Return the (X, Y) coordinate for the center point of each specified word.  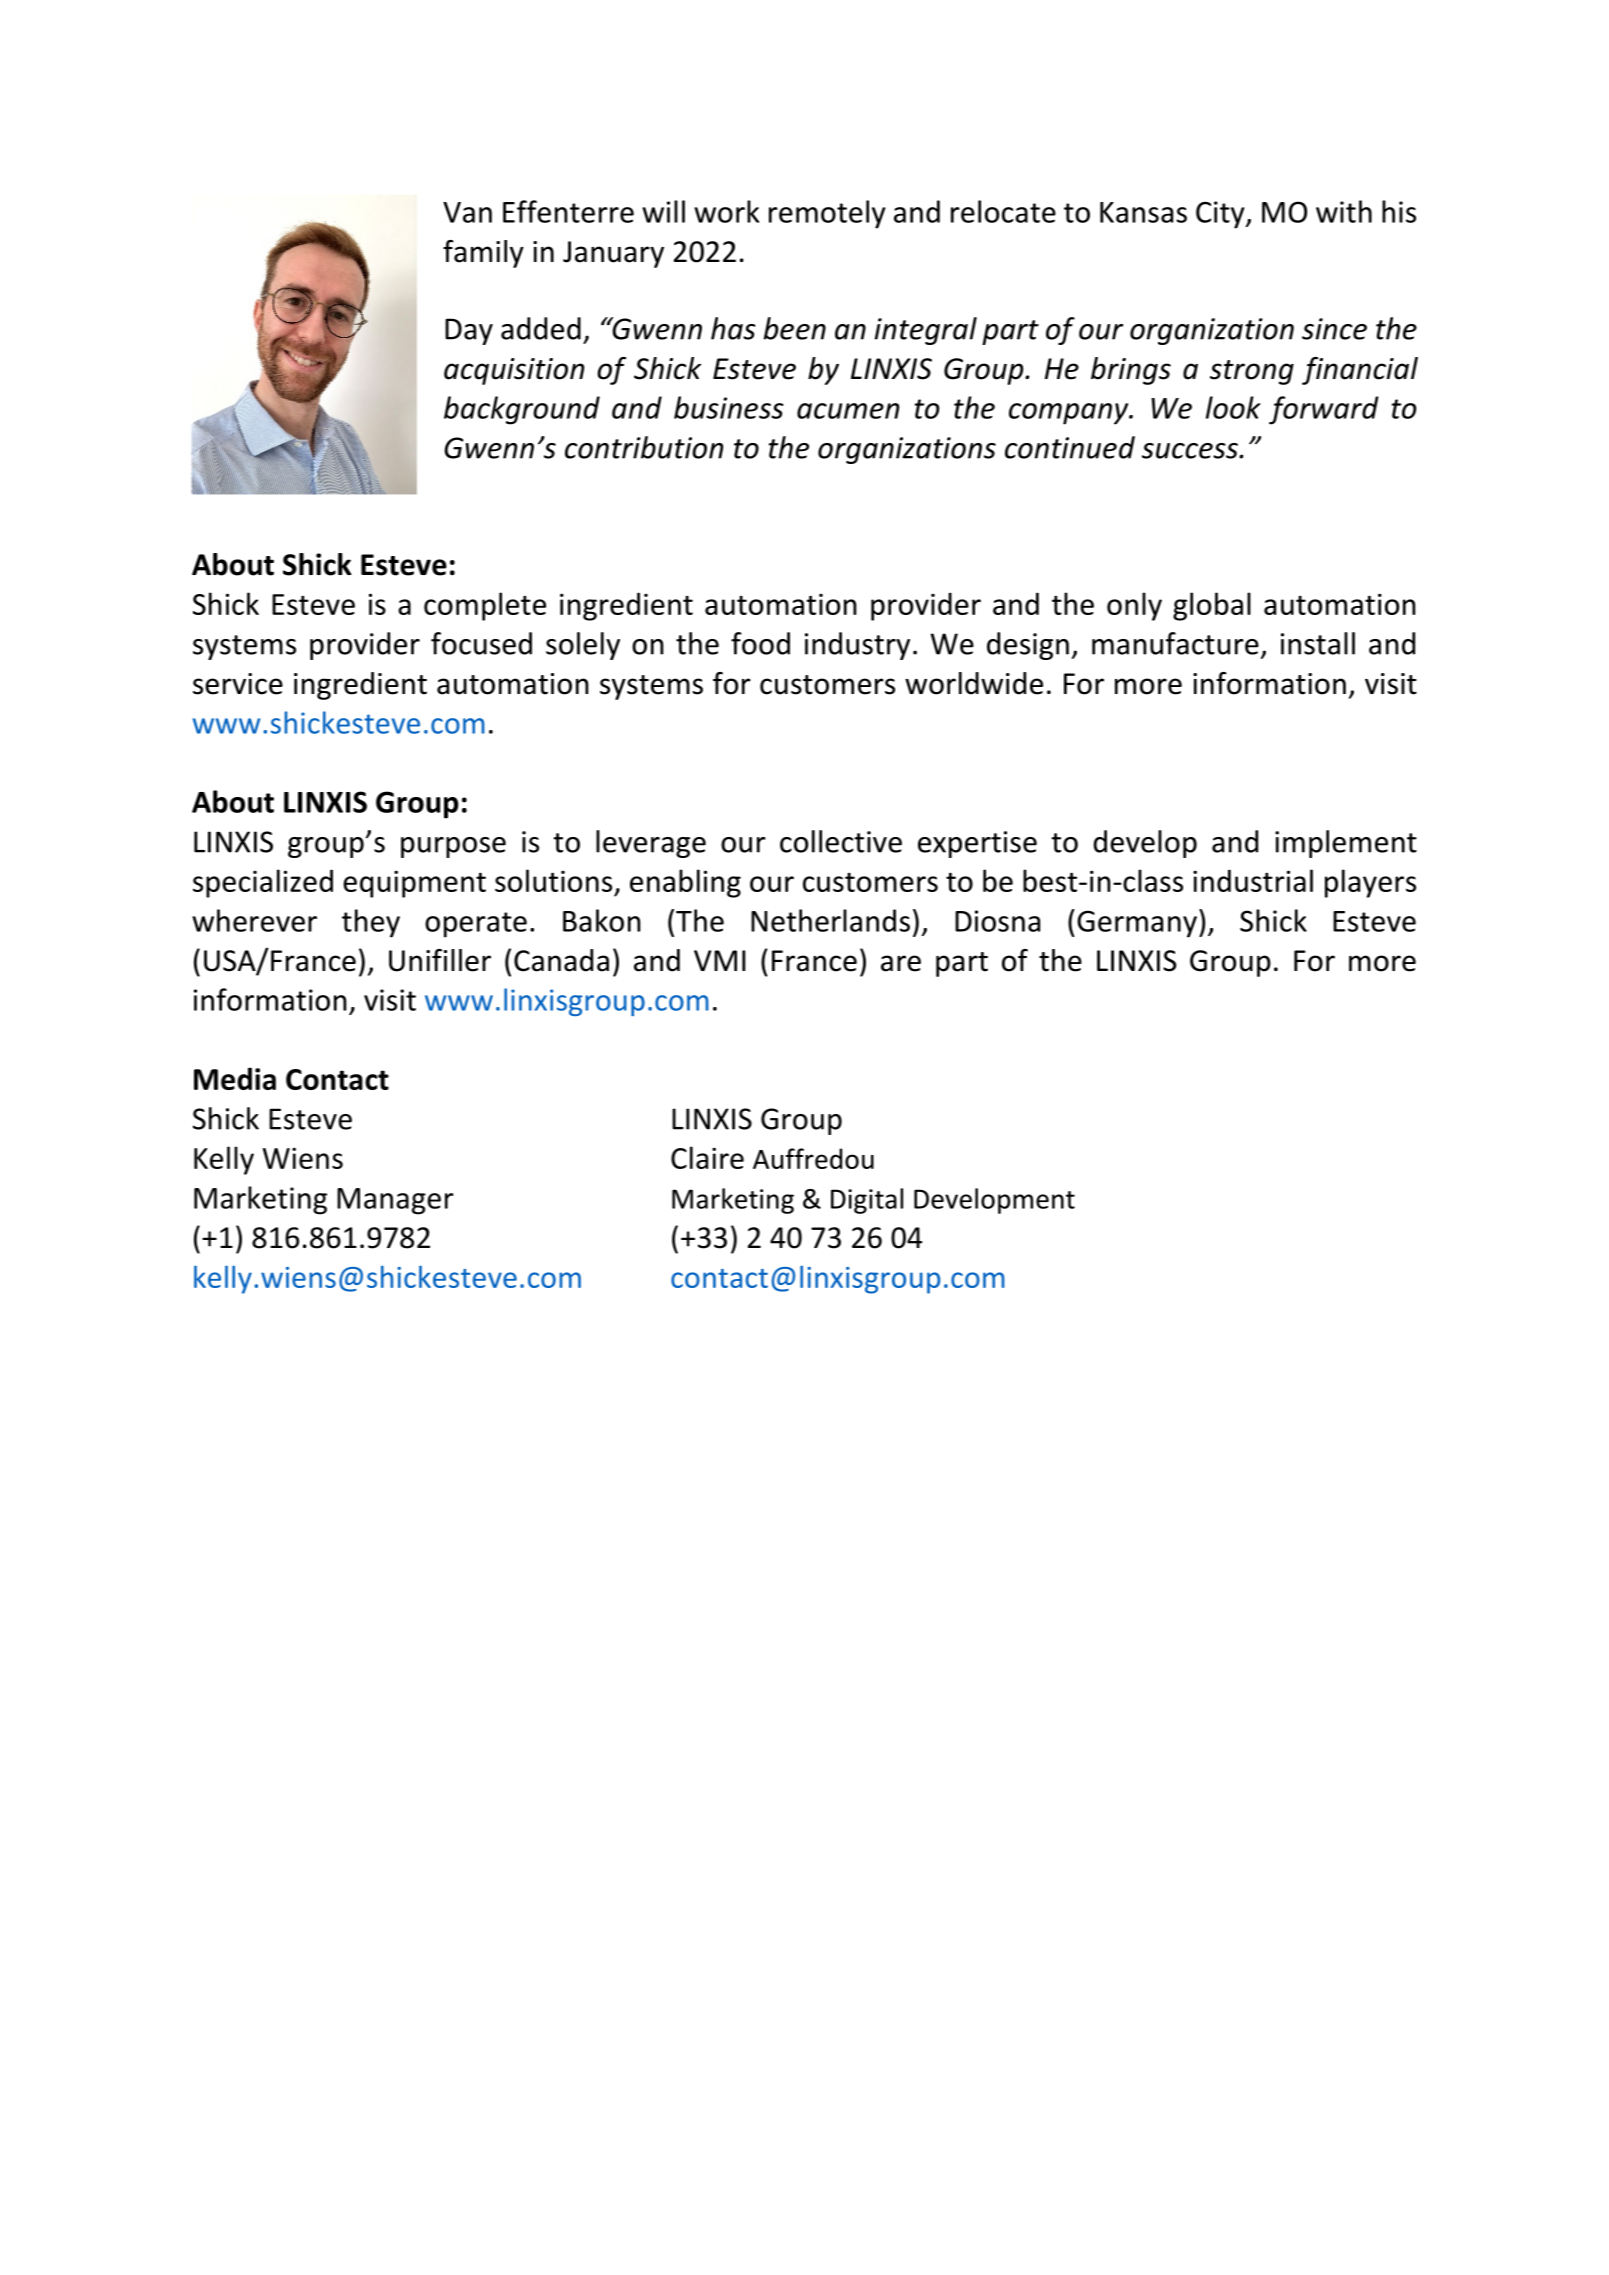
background (522, 410)
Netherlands (830, 920)
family (483, 254)
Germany (1137, 924)
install (1318, 643)
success (1191, 451)
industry (857, 646)
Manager (395, 1201)
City (1221, 215)
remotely (827, 214)
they (371, 923)
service (238, 684)
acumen (848, 411)
